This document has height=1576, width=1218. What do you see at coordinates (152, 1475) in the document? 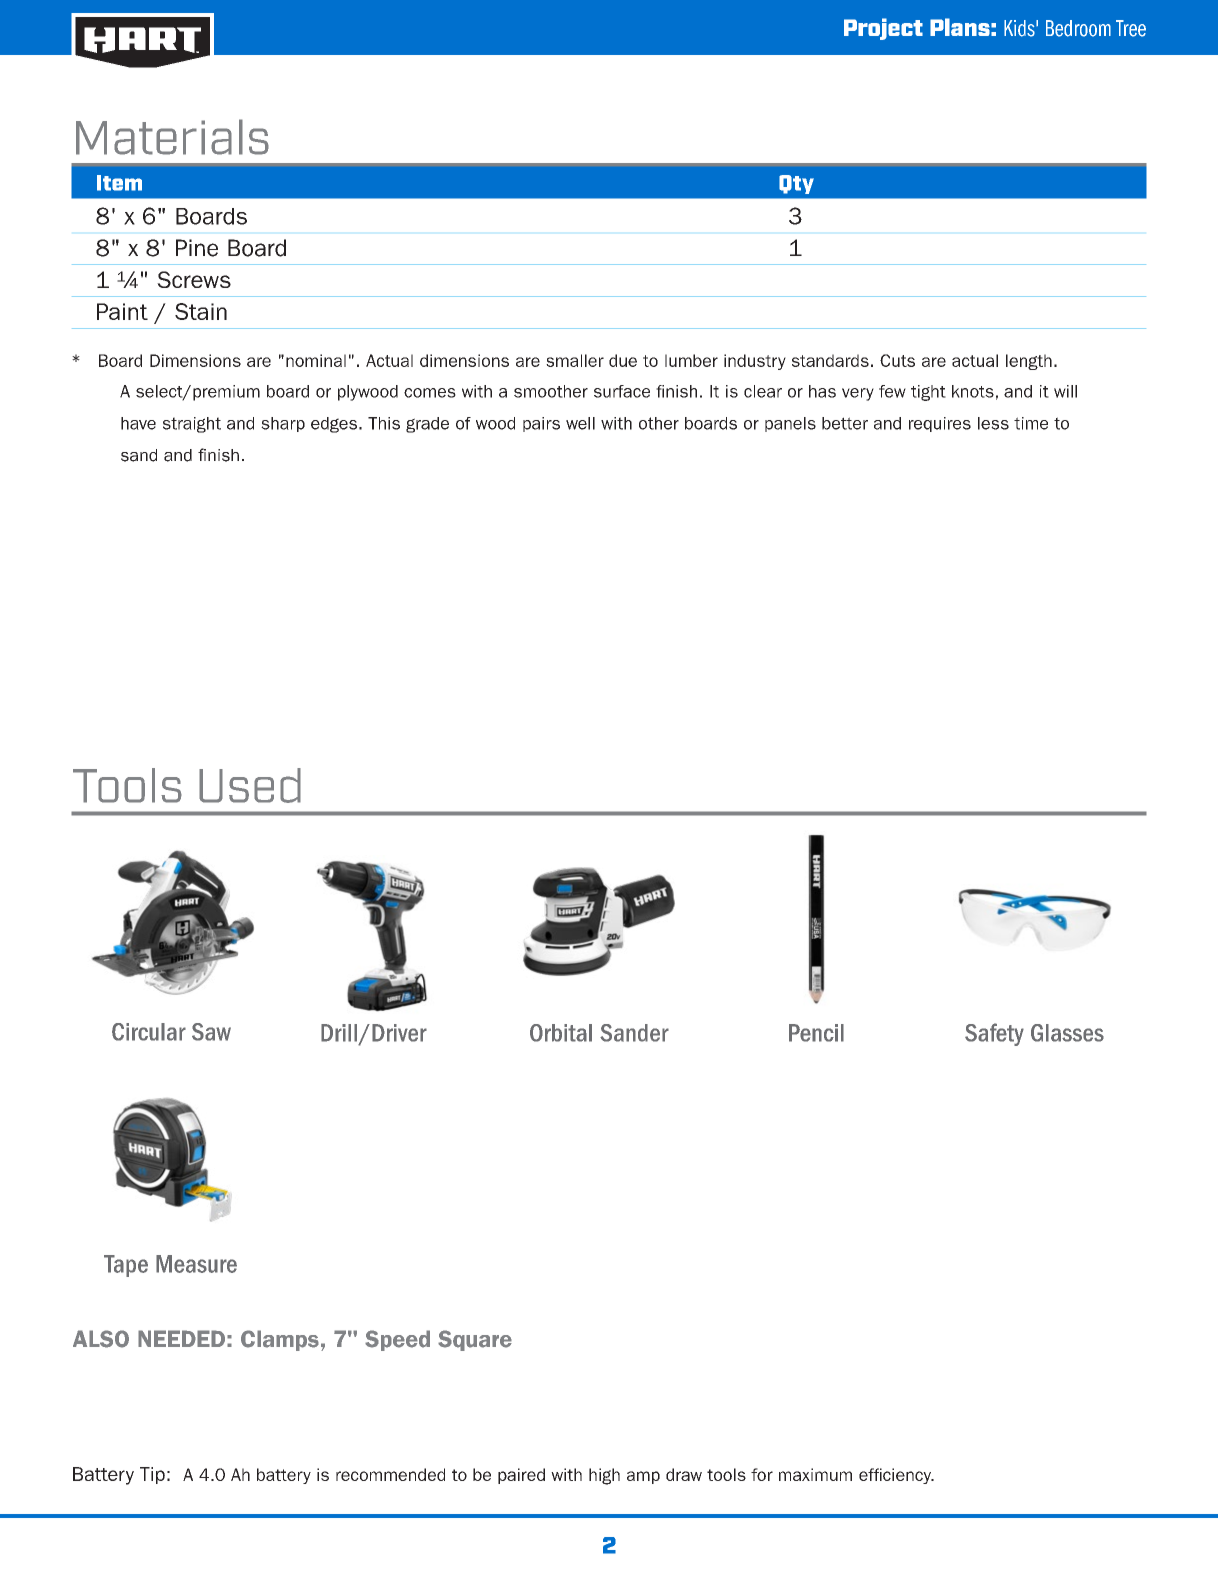
I see `Tip` at bounding box center [152, 1475].
